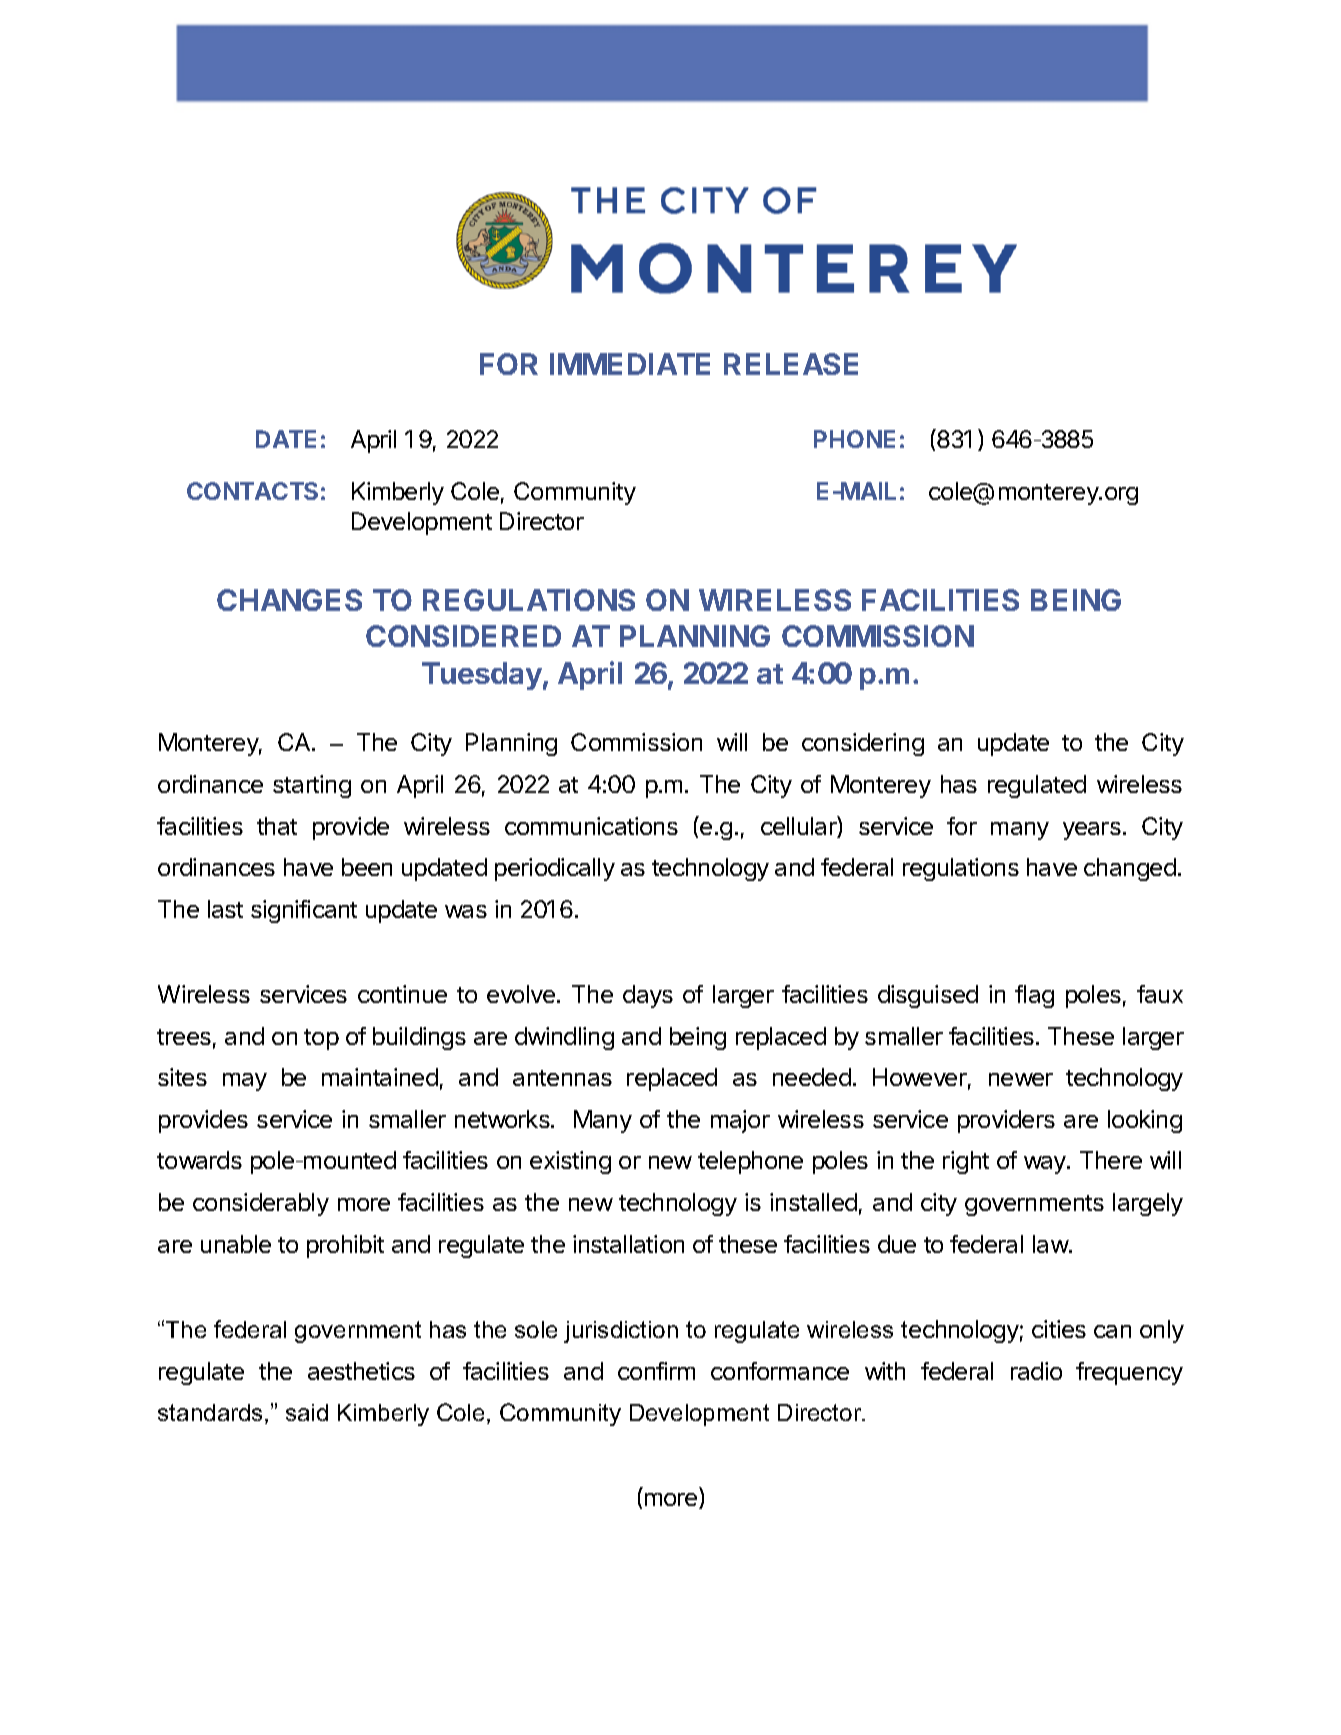 The image size is (1341, 1735). Describe the element at coordinates (1130, 869) in the screenshot. I see `changed` at that location.
